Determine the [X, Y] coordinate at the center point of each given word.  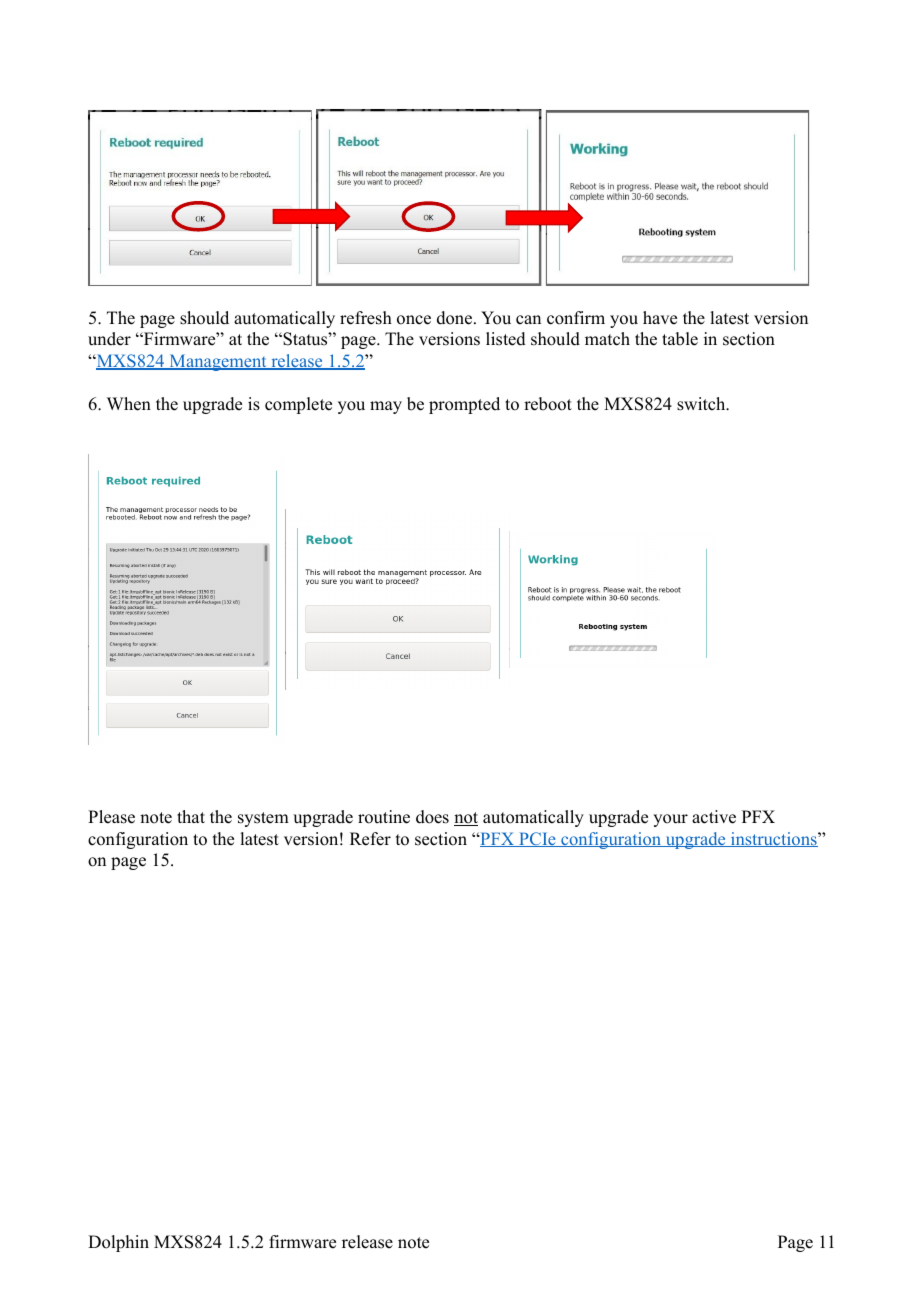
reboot [548, 404]
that [191, 816]
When [129, 404]
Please [111, 817]
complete [298, 405]
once [414, 320]
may [386, 407]
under [109, 339]
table [680, 339]
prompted [464, 405]
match [607, 339]
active [714, 817]
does [432, 817]
